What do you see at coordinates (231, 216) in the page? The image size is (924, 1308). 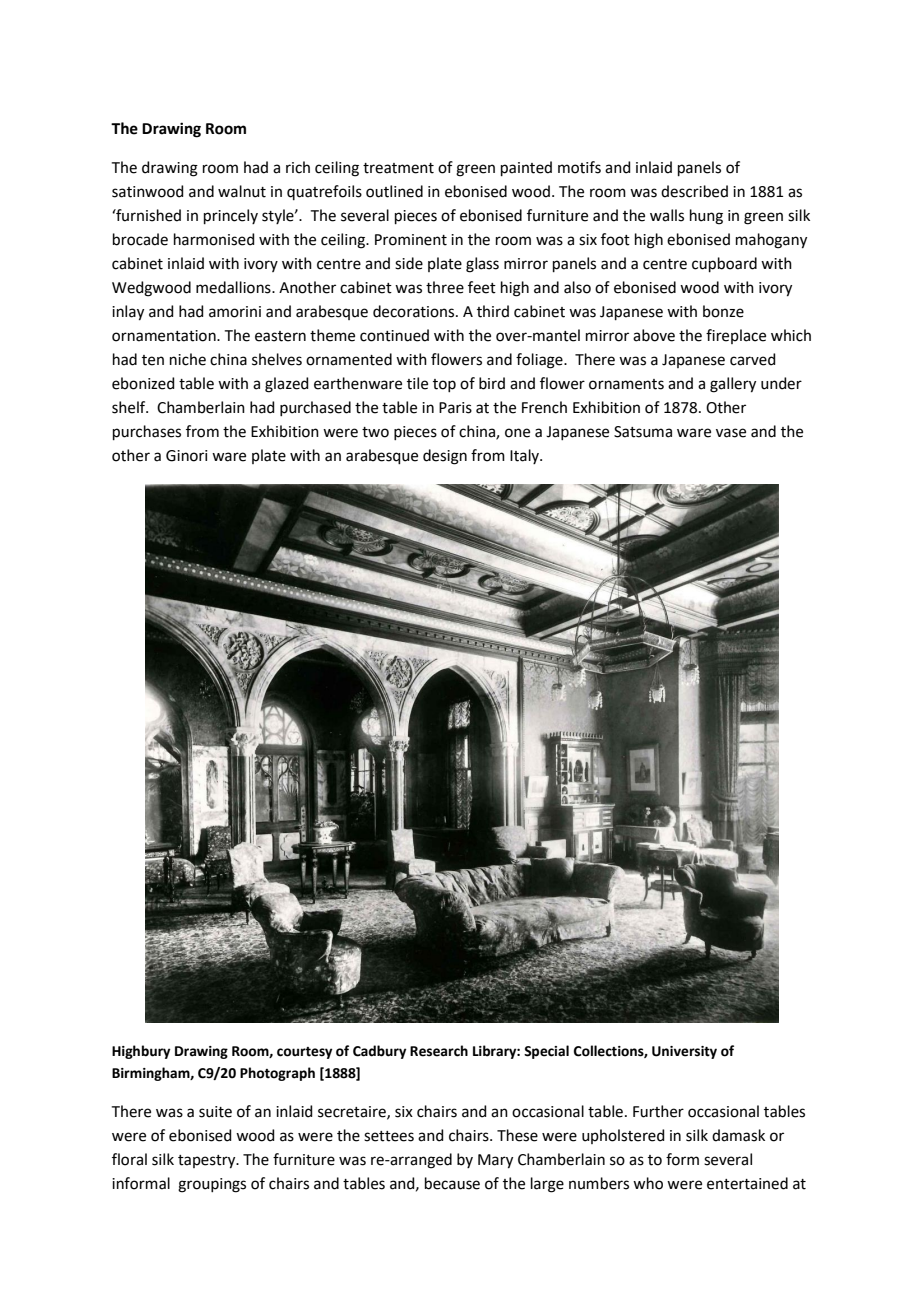 I see `princely` at bounding box center [231, 216].
